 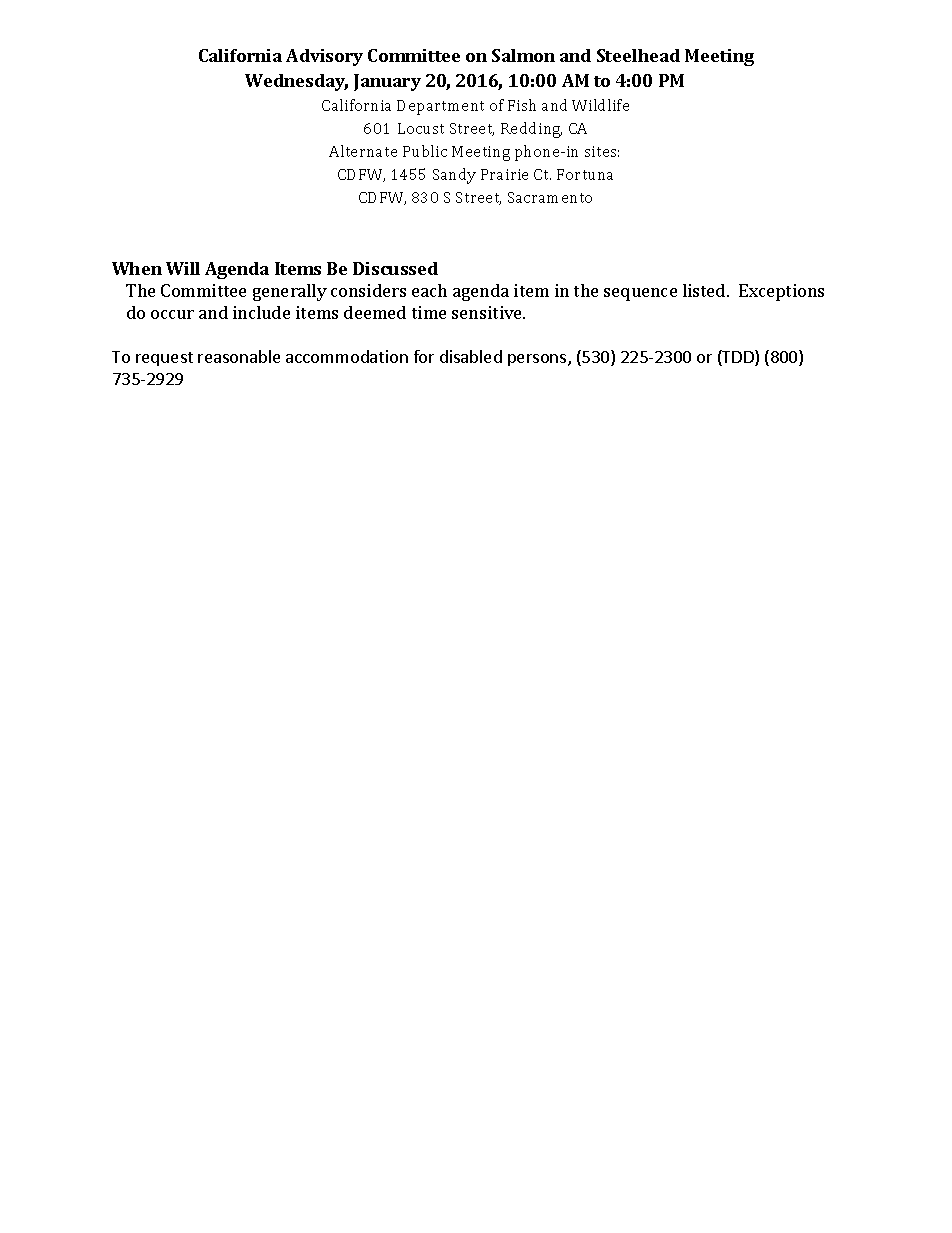 I want to click on Steelhead, so click(x=638, y=55).
